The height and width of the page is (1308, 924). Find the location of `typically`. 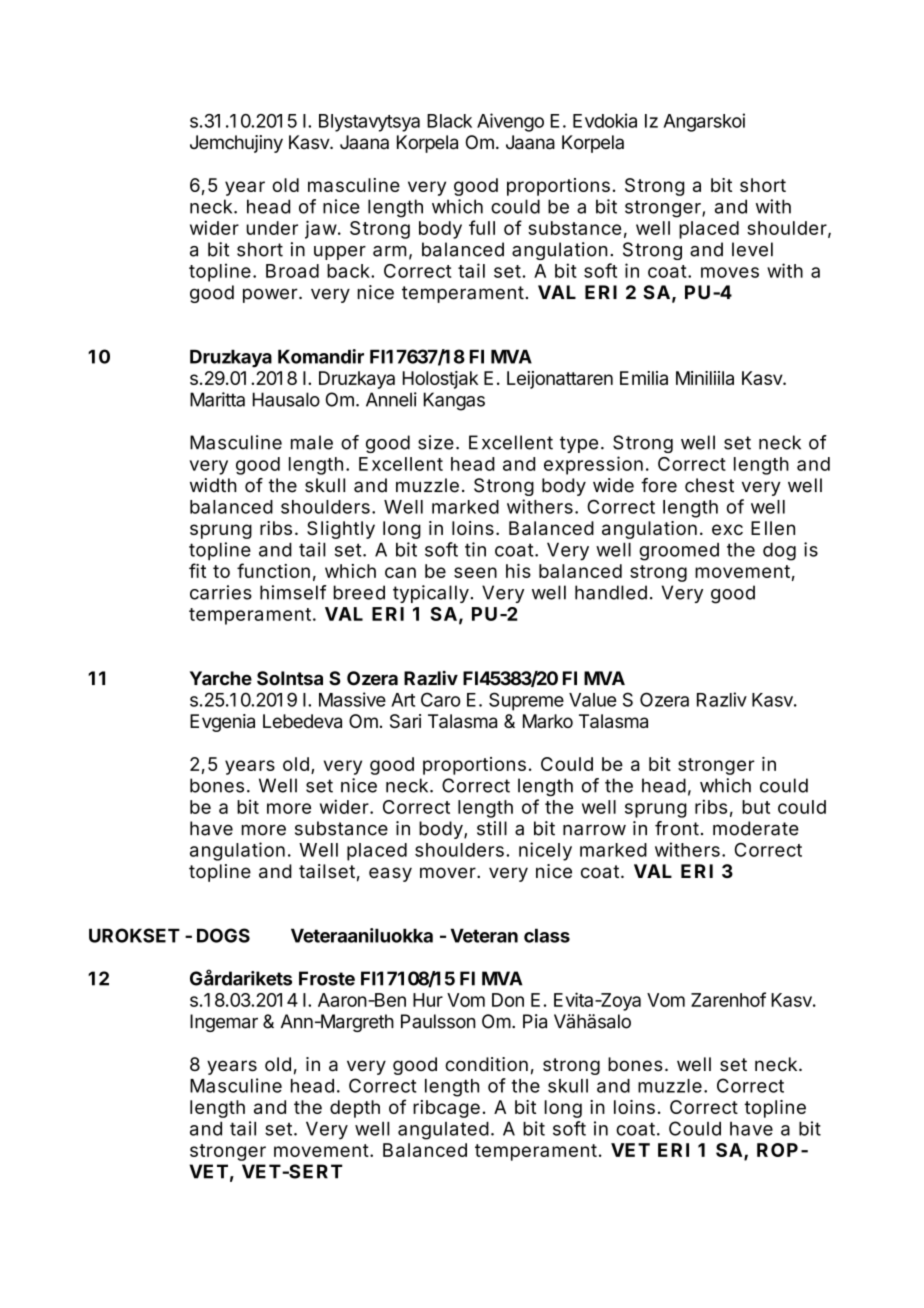

typically is located at coordinates (431, 594).
